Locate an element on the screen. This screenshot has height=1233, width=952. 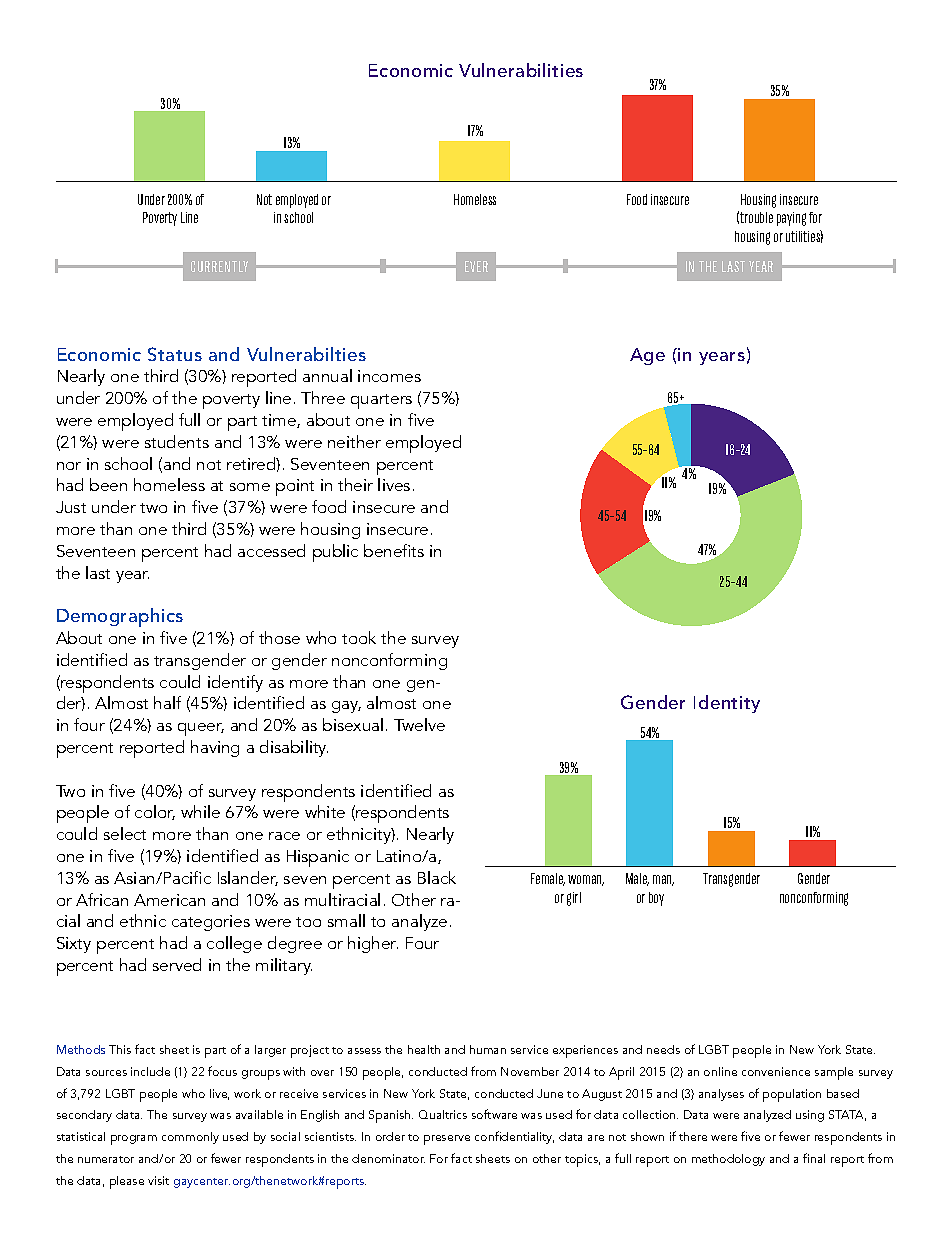
CURRENTLY is located at coordinates (219, 266).
